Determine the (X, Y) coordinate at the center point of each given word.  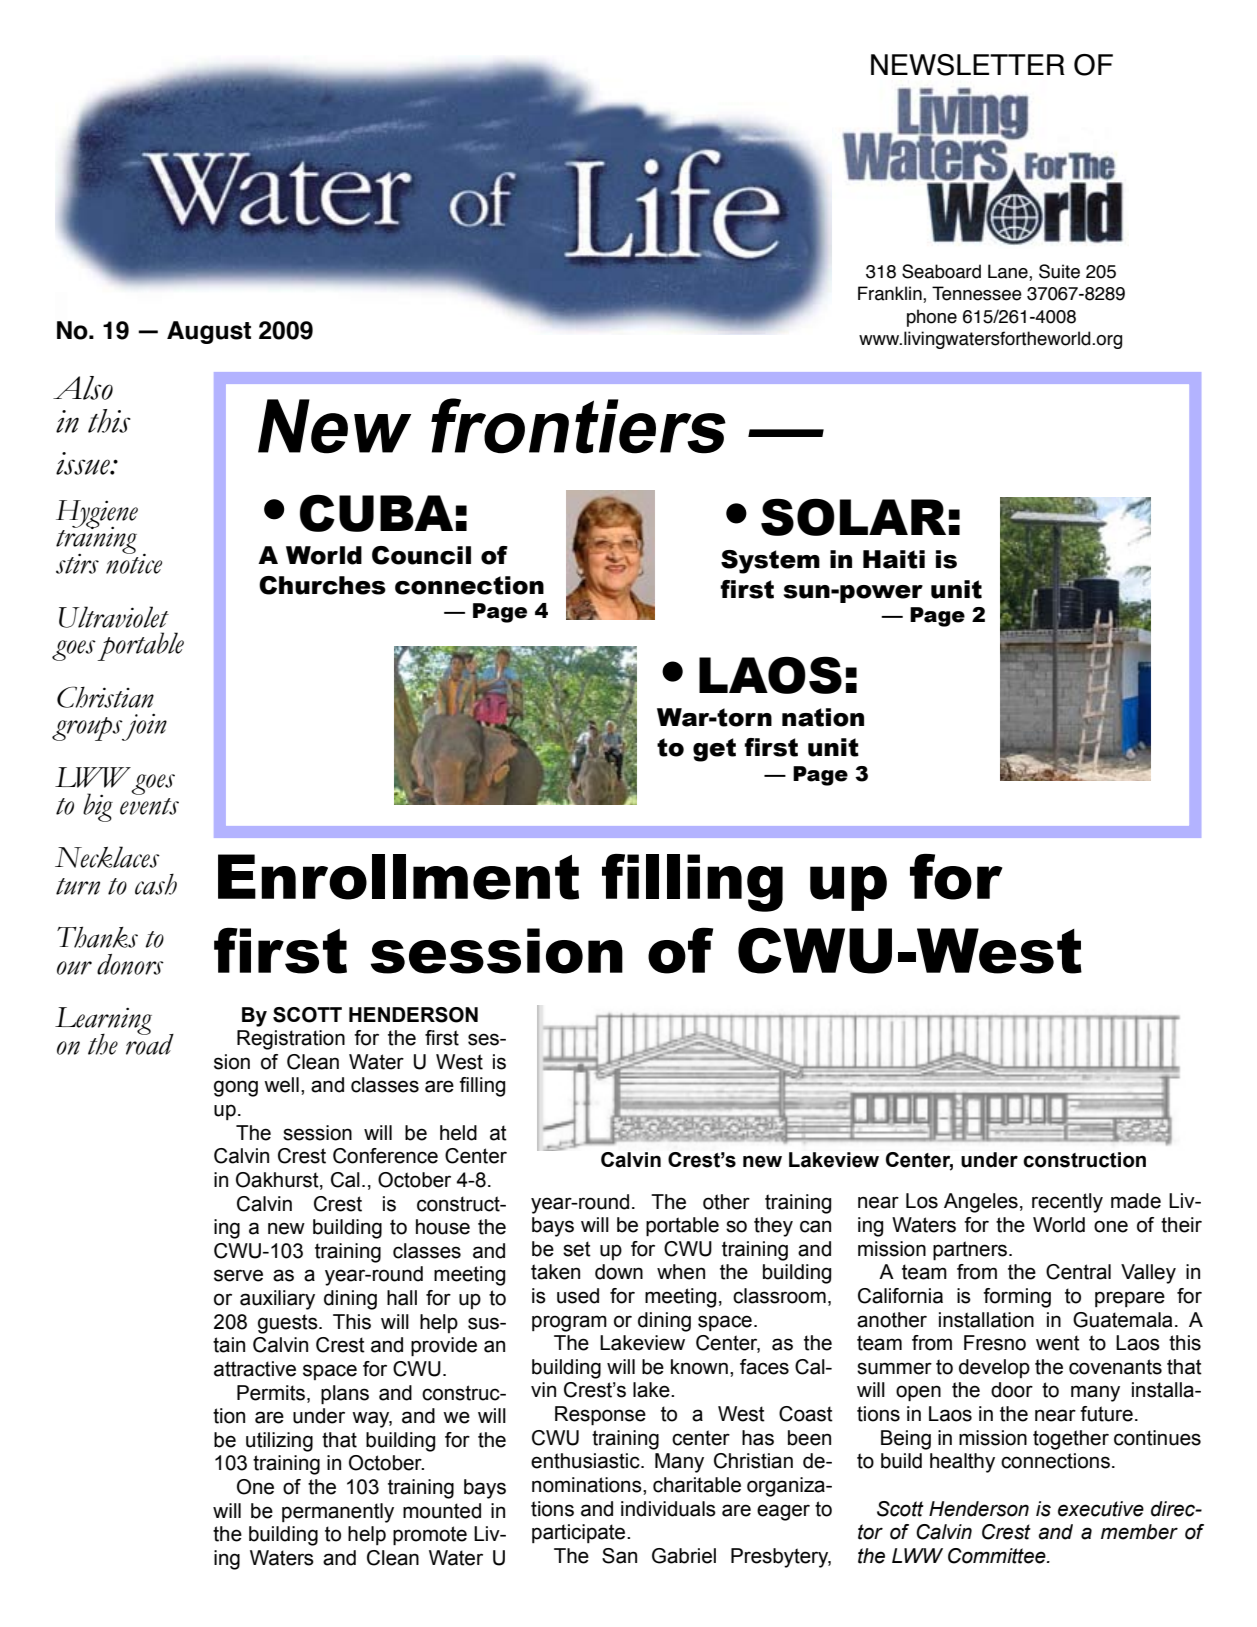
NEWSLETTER (968, 65)
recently (1067, 1203)
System (770, 562)
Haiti (894, 559)
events (149, 806)
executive (1101, 1509)
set (577, 1249)
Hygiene (97, 514)
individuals (668, 1509)
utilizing (279, 1442)
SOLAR (853, 517)
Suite (1059, 271)
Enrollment (398, 877)
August (209, 332)
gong (236, 1088)
